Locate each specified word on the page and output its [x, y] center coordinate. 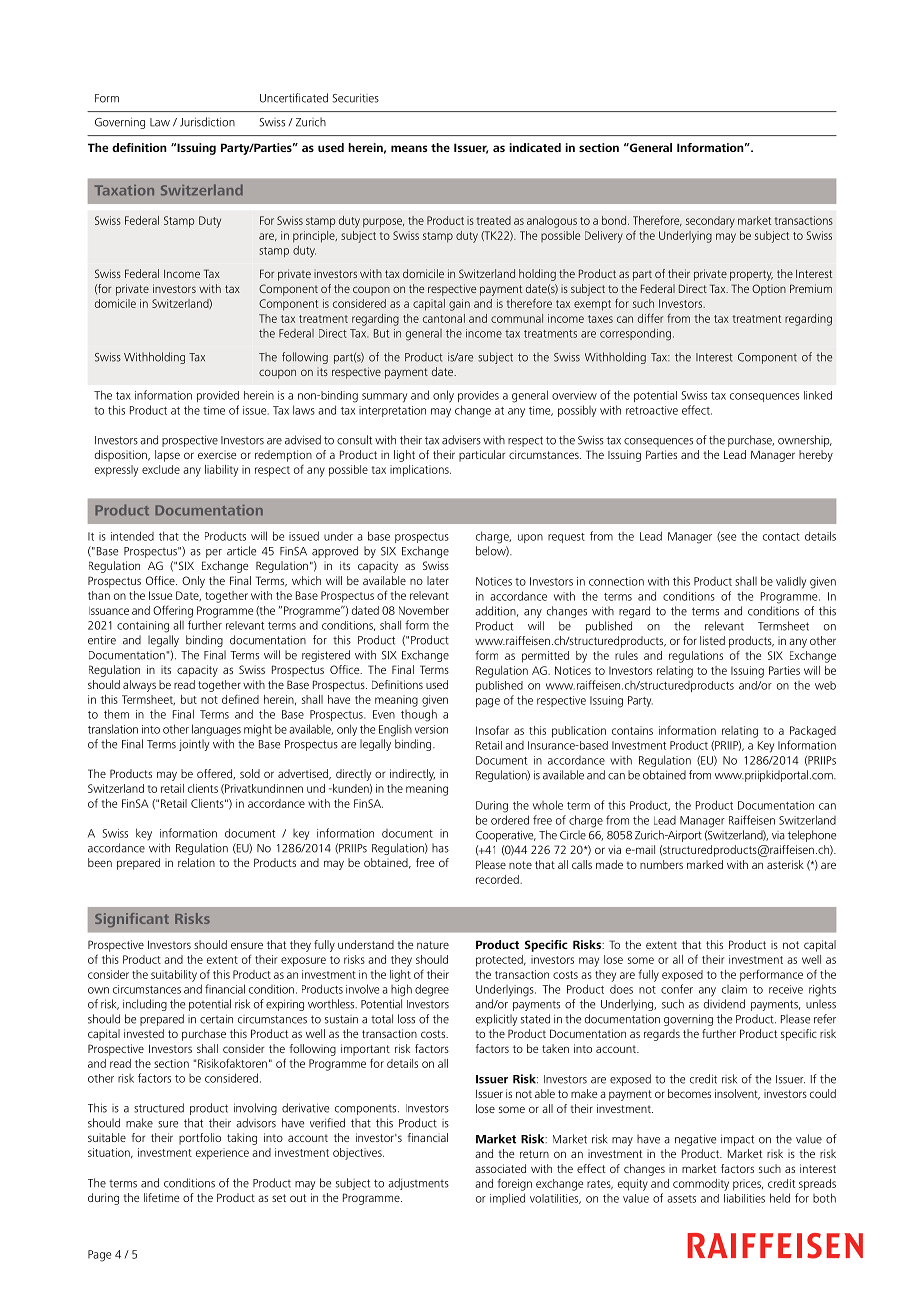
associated [500, 1168]
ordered [510, 820]
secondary [710, 222]
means [409, 148]
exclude [161, 469]
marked [705, 864]
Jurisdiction [207, 122]
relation [196, 862]
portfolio [200, 1139]
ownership [805, 441]
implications [420, 471]
